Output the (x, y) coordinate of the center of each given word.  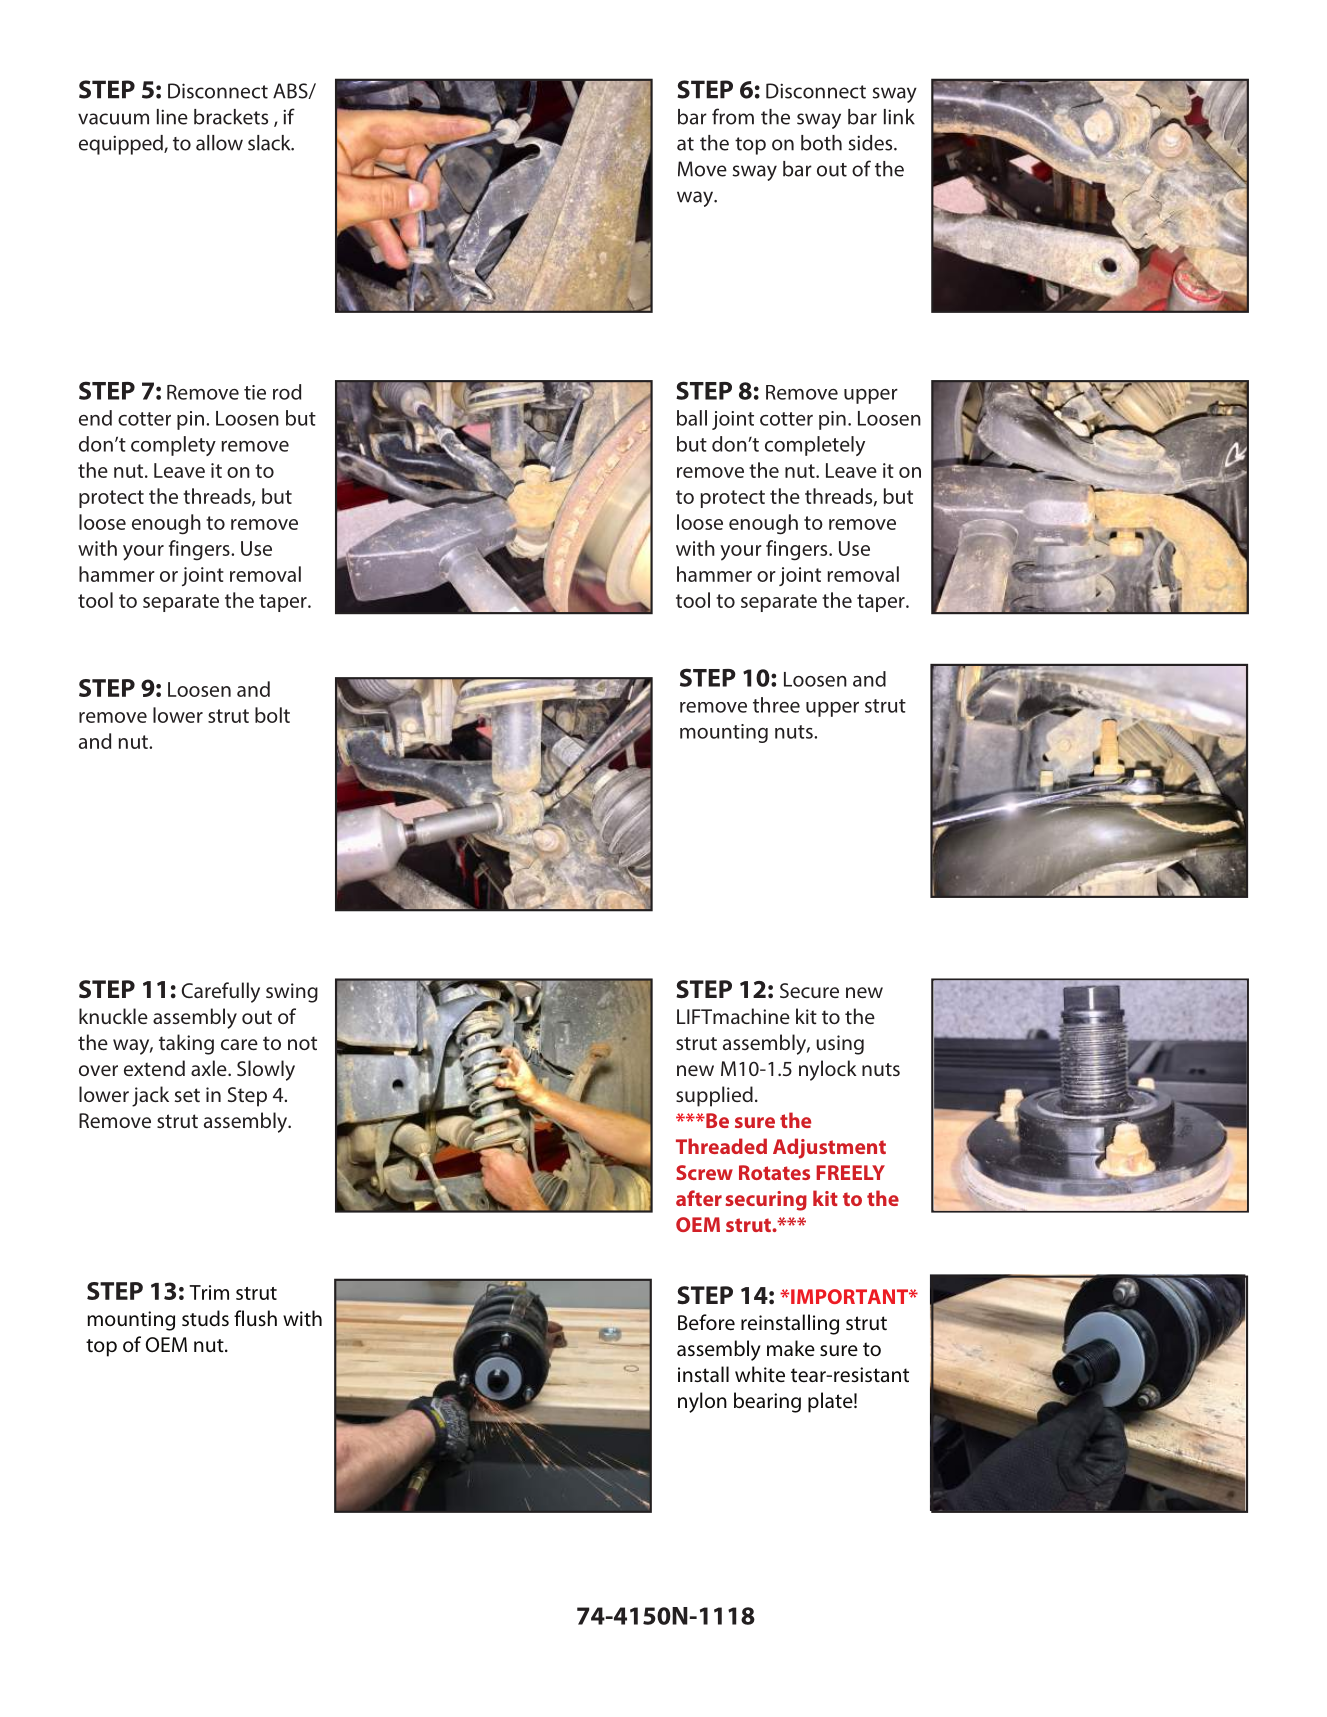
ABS (291, 91)
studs (205, 1318)
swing (292, 993)
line (172, 117)
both (821, 143)
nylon (702, 1402)
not (302, 1043)
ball (692, 418)
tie (255, 392)
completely (815, 446)
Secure (809, 990)
